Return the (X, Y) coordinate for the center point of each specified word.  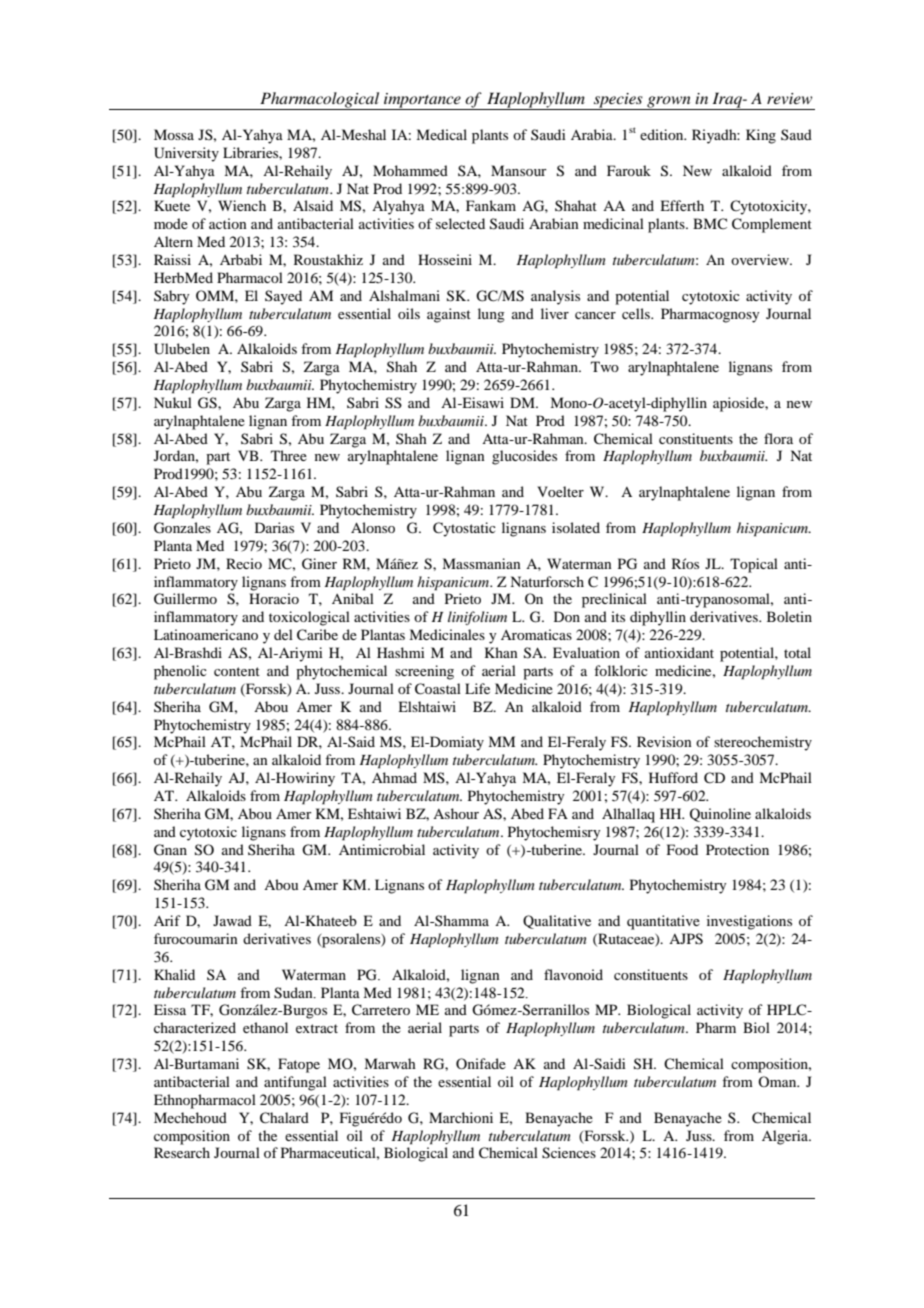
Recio (244, 563)
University (186, 154)
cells (637, 313)
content (237, 671)
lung (491, 315)
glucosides (524, 457)
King (761, 136)
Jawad (232, 920)
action (228, 223)
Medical (441, 134)
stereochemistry (763, 743)
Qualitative (557, 922)
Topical (754, 565)
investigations (749, 922)
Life (477, 688)
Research (182, 1152)
